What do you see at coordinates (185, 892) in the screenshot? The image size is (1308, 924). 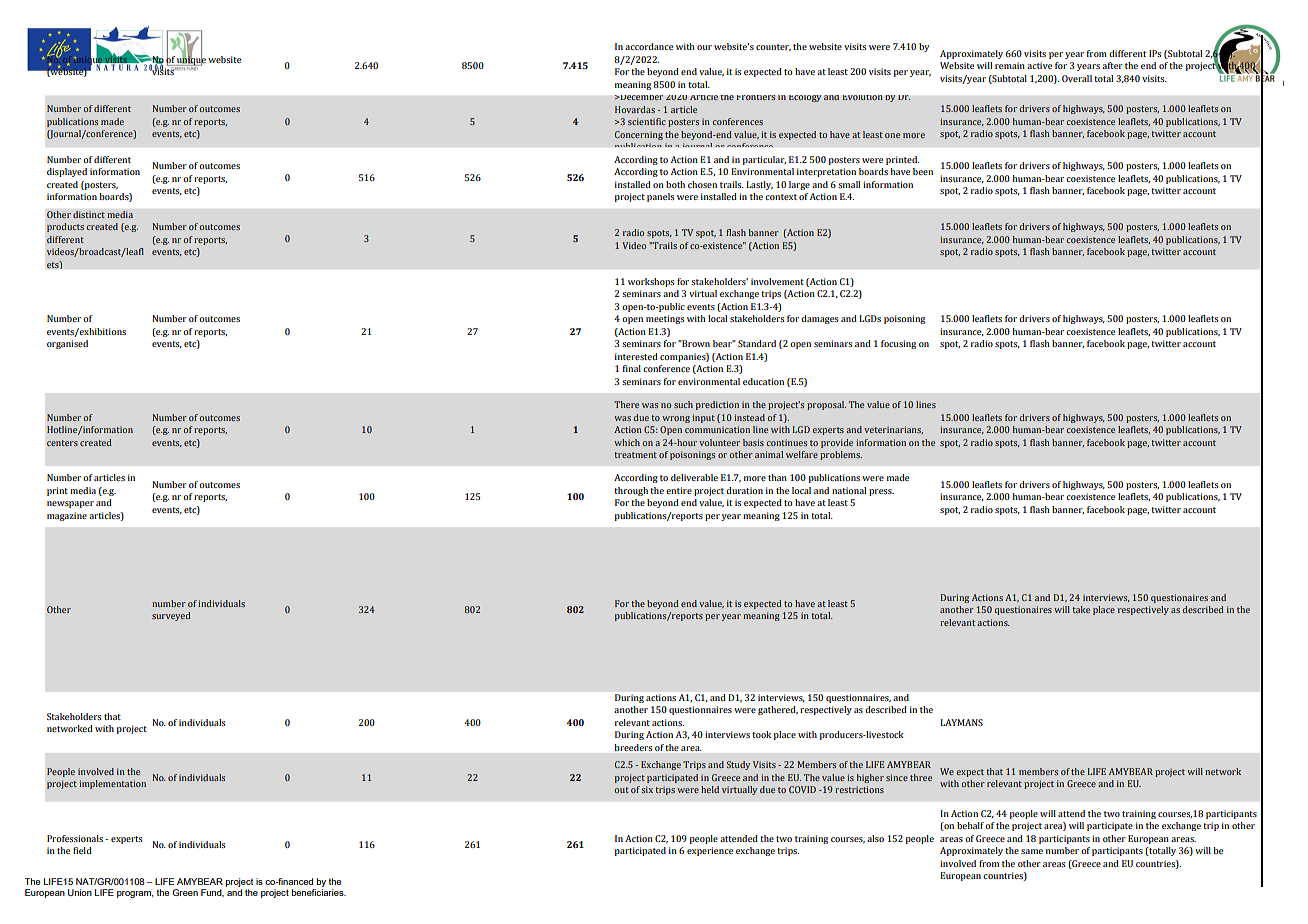 I see `Green` at bounding box center [185, 892].
